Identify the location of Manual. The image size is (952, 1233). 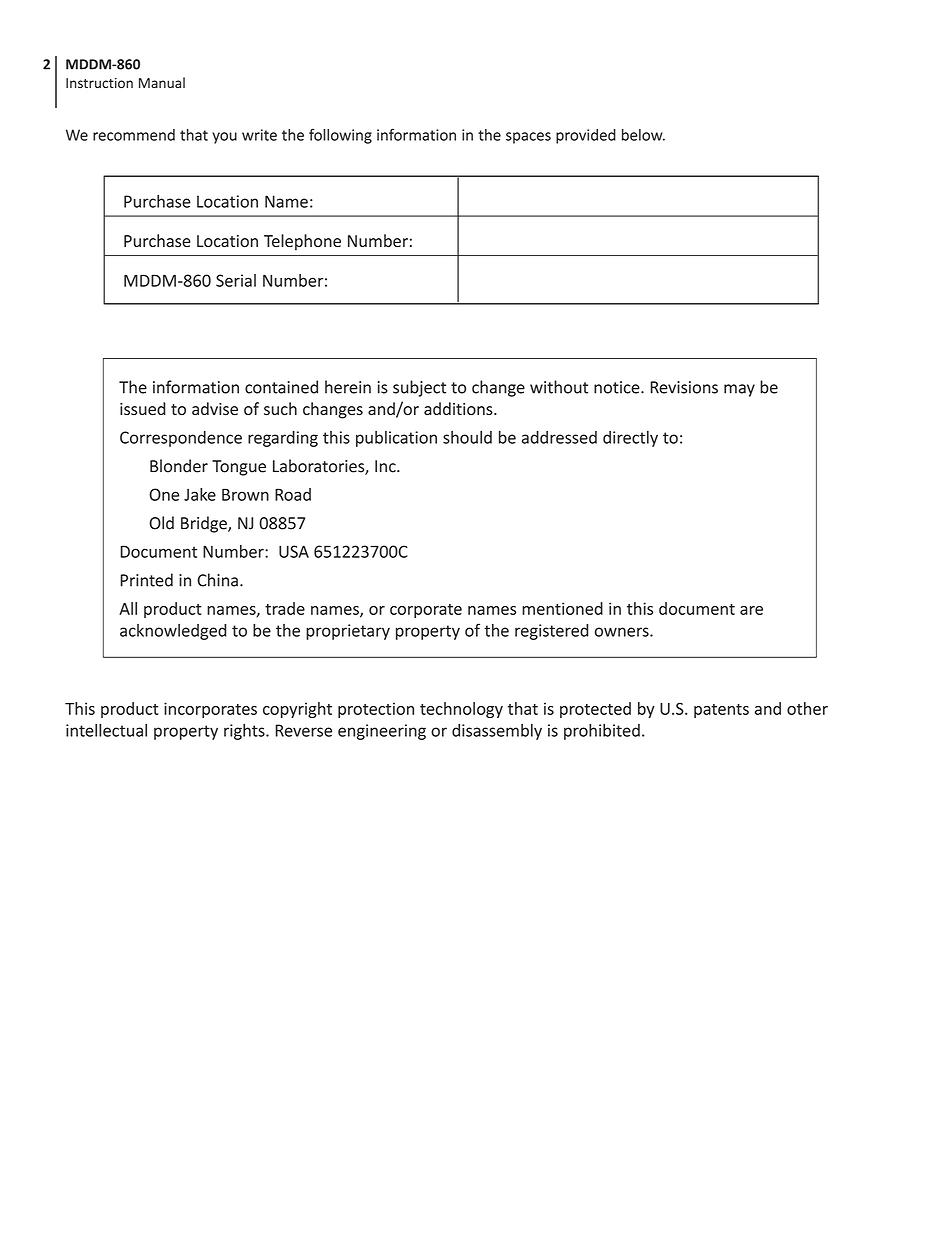
(162, 82).
